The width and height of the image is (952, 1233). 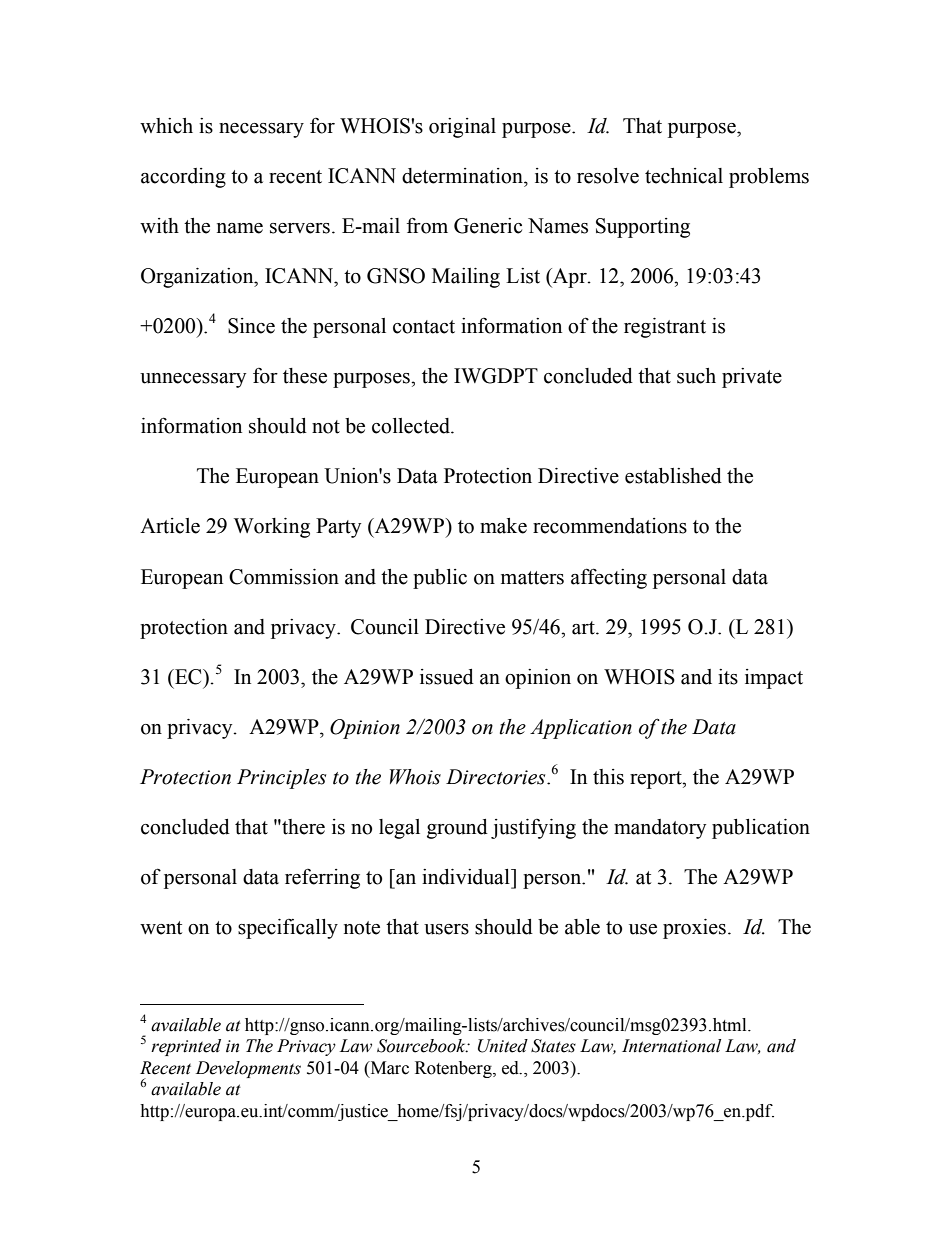 What do you see at coordinates (248, 1069) in the image?
I see `Developments` at bounding box center [248, 1069].
